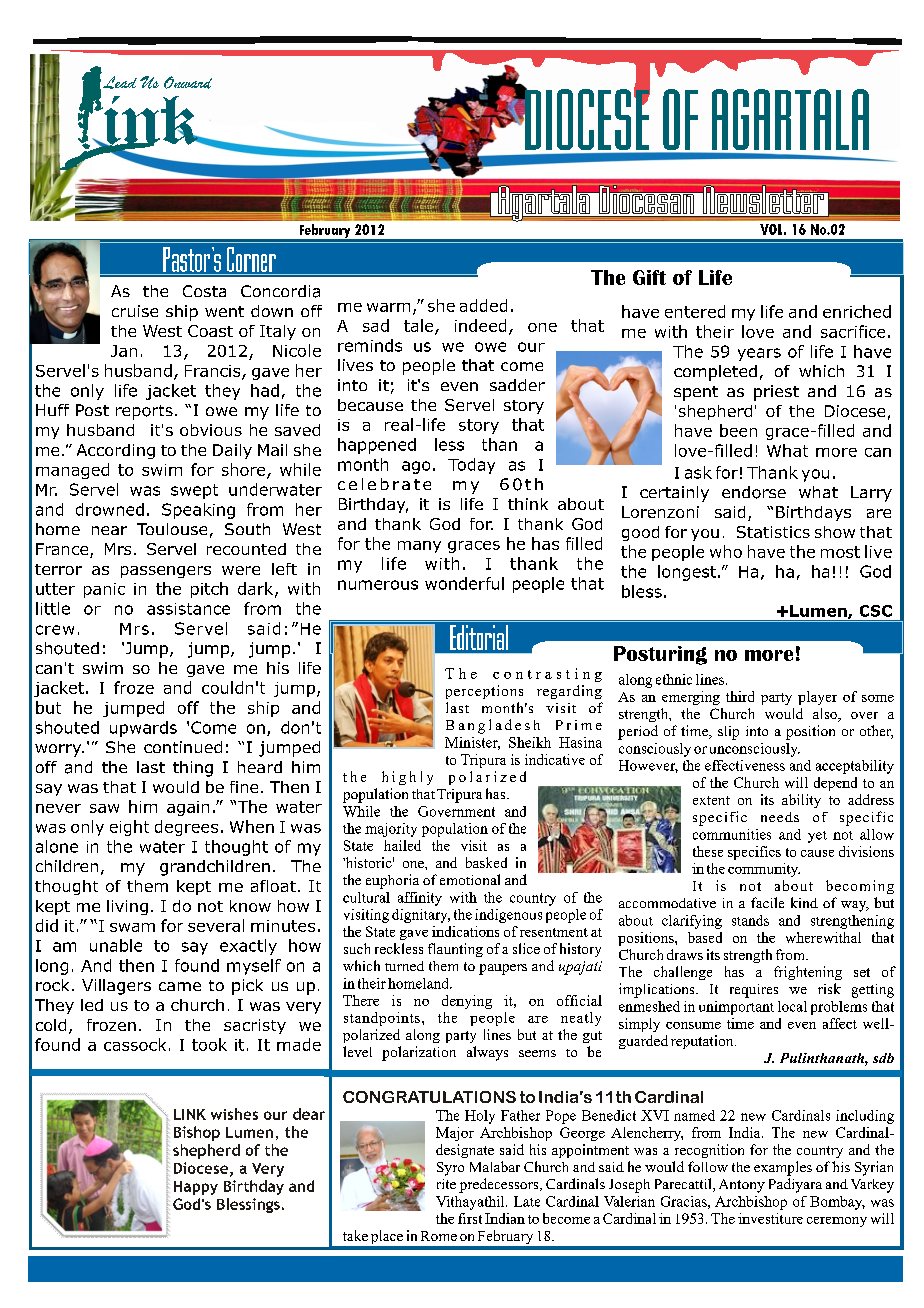 The height and width of the screenshot is (1308, 924). Describe the element at coordinates (817, 698) in the screenshot. I see `player` at that location.
